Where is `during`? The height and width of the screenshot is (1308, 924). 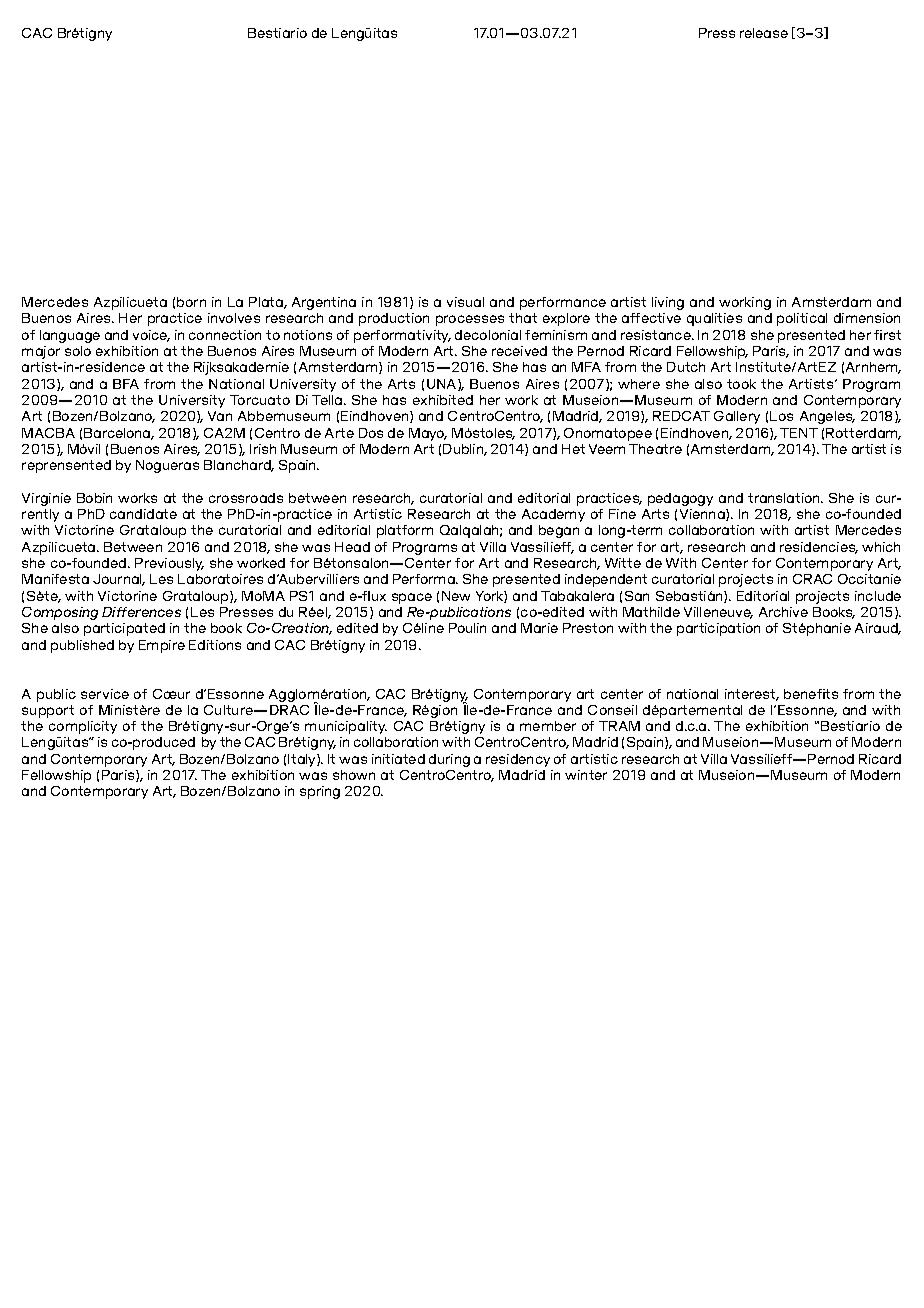 during is located at coordinates (449, 760).
